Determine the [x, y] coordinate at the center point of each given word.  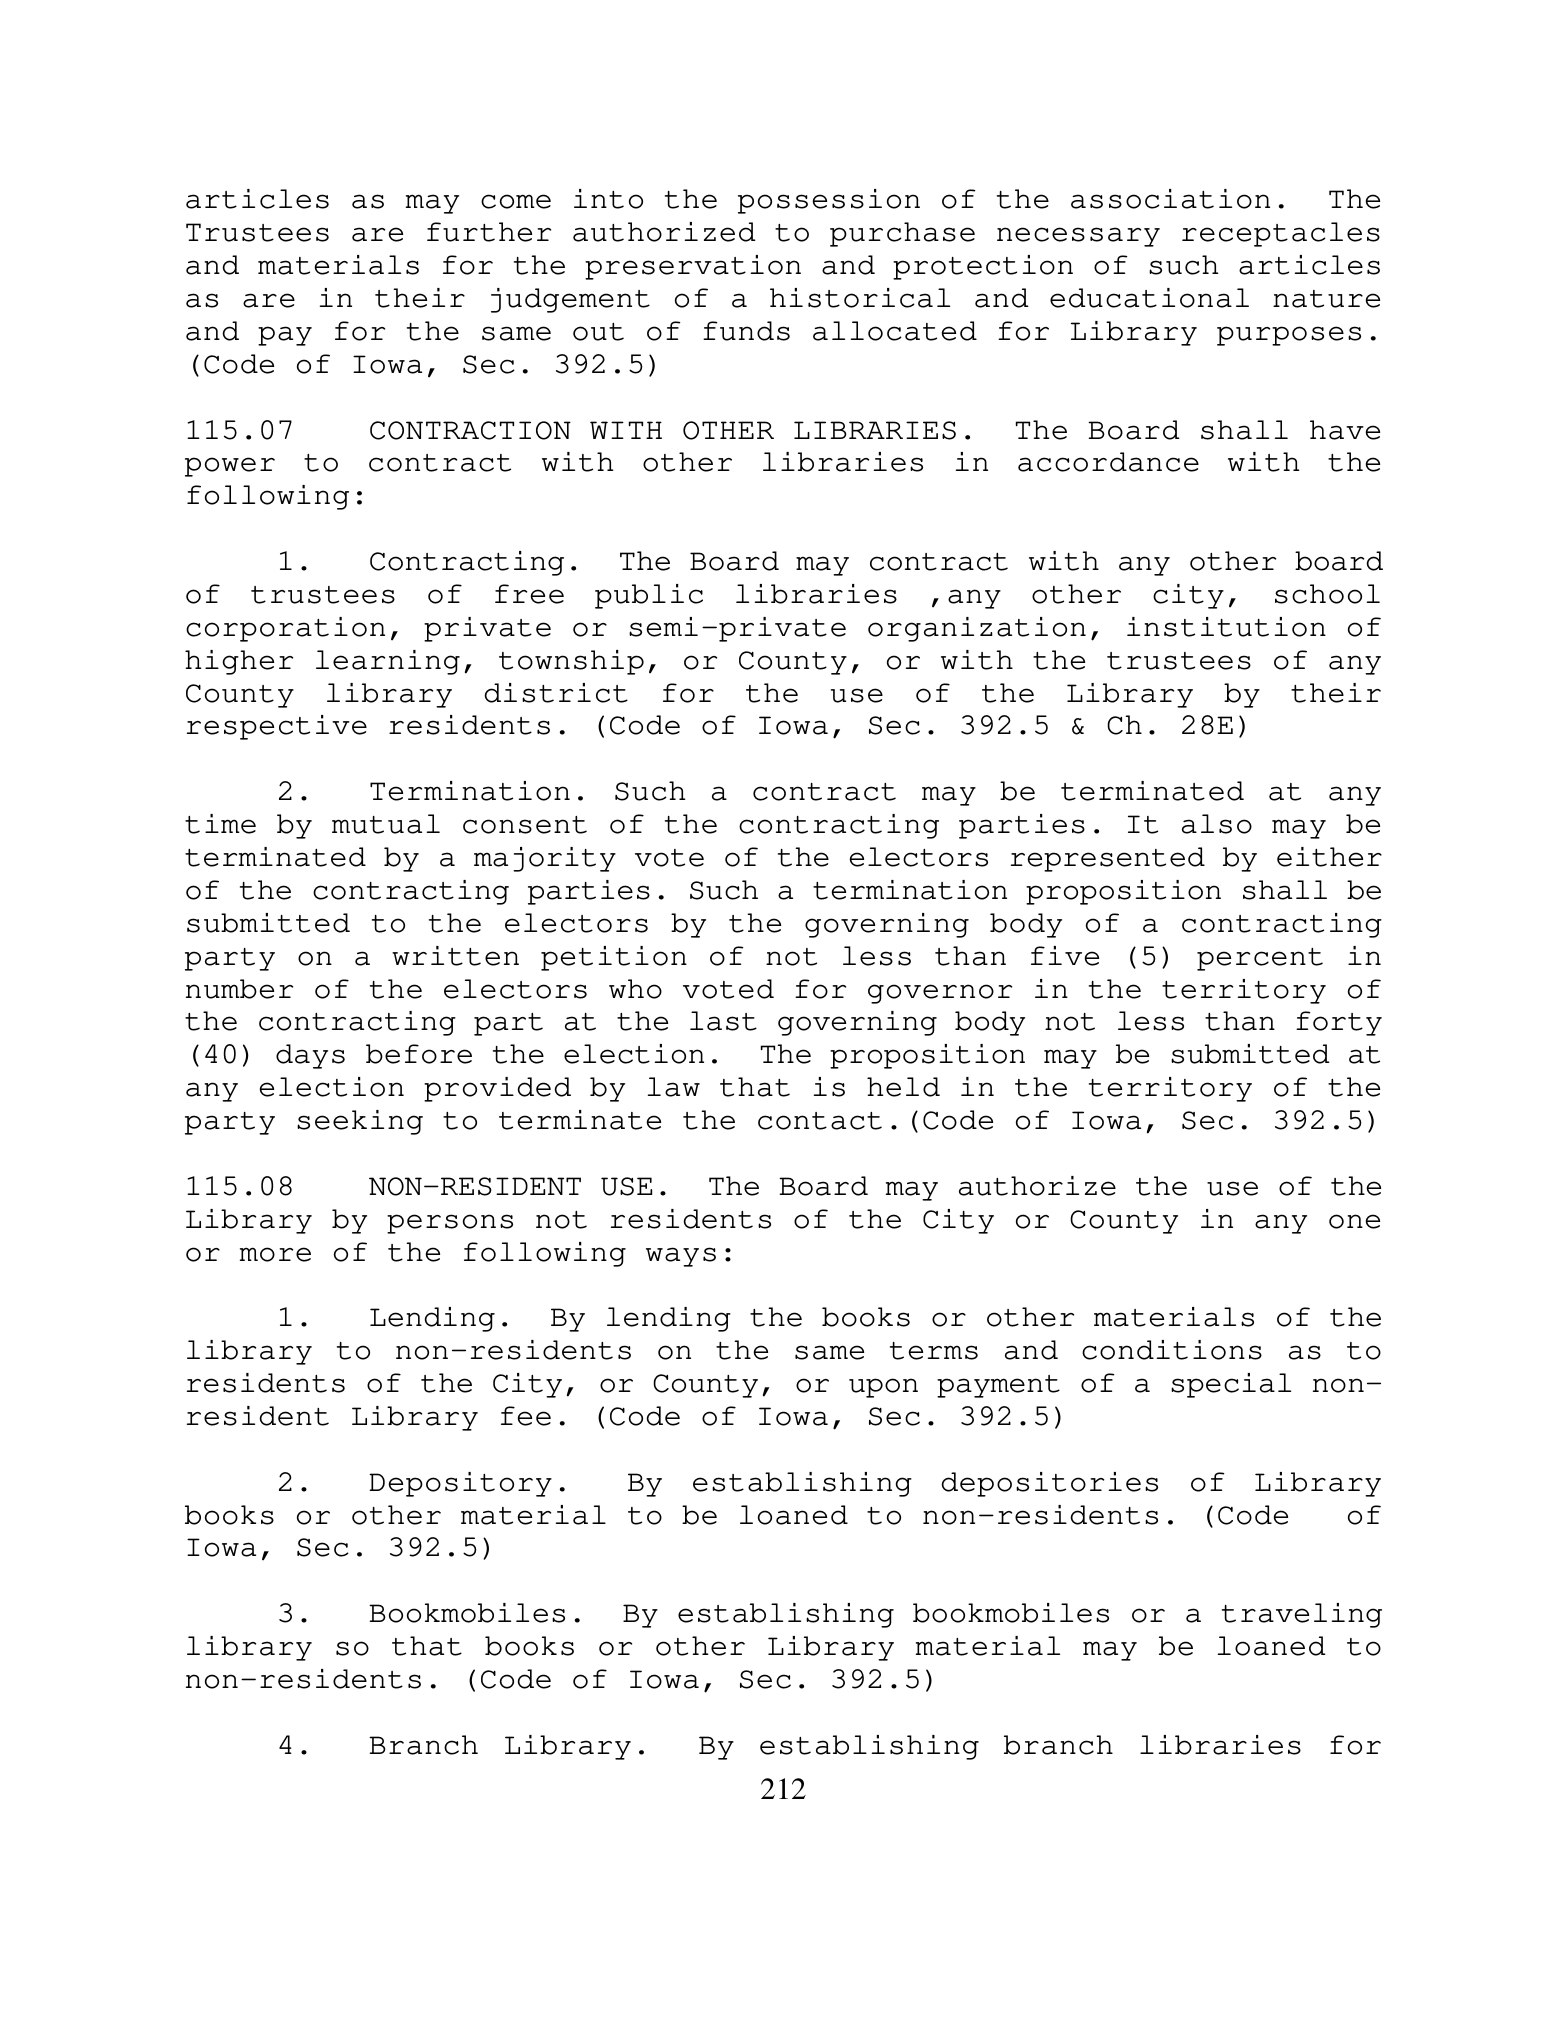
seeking [360, 1122]
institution [1226, 627]
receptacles [1281, 234]
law [674, 1087]
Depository [460, 1484]
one [1354, 1221]
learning [388, 662]
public [649, 596]
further [489, 232]
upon [883, 1388]
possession [829, 201]
